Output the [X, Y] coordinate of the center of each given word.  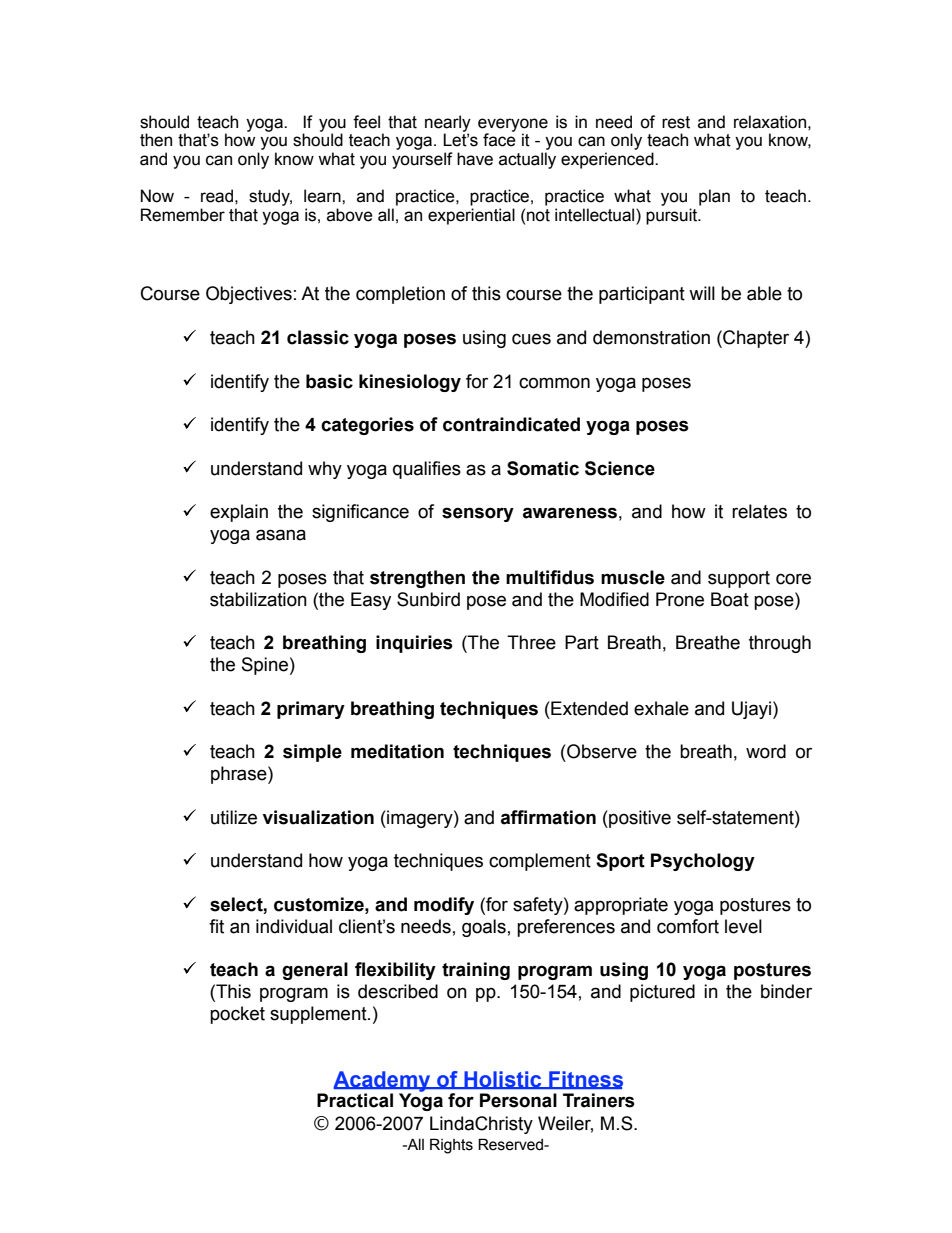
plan [714, 197]
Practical [355, 1100]
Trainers [599, 1100]
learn [323, 196]
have [475, 159]
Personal [518, 1100]
